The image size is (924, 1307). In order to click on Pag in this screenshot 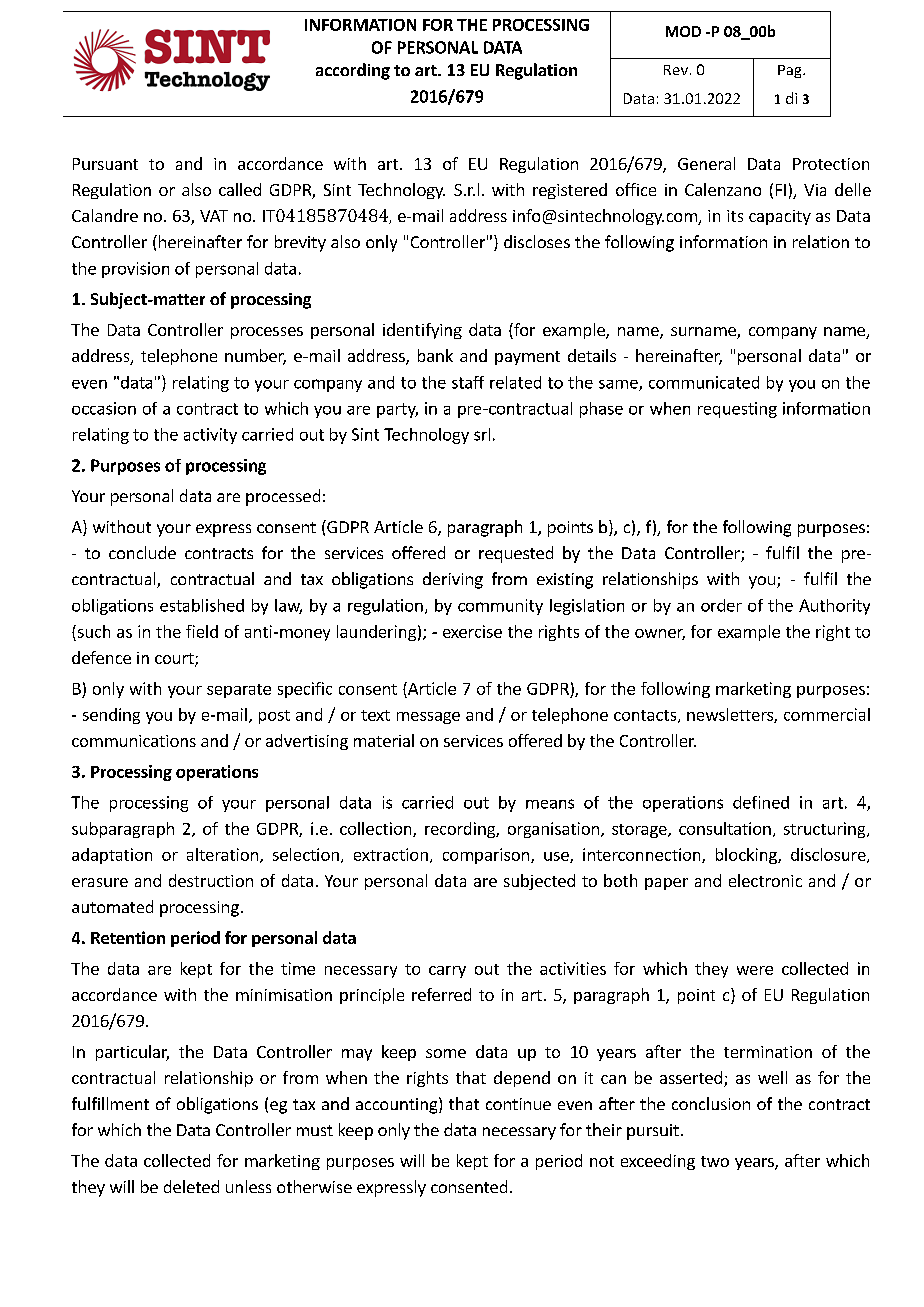, I will do `click(791, 71)`.
